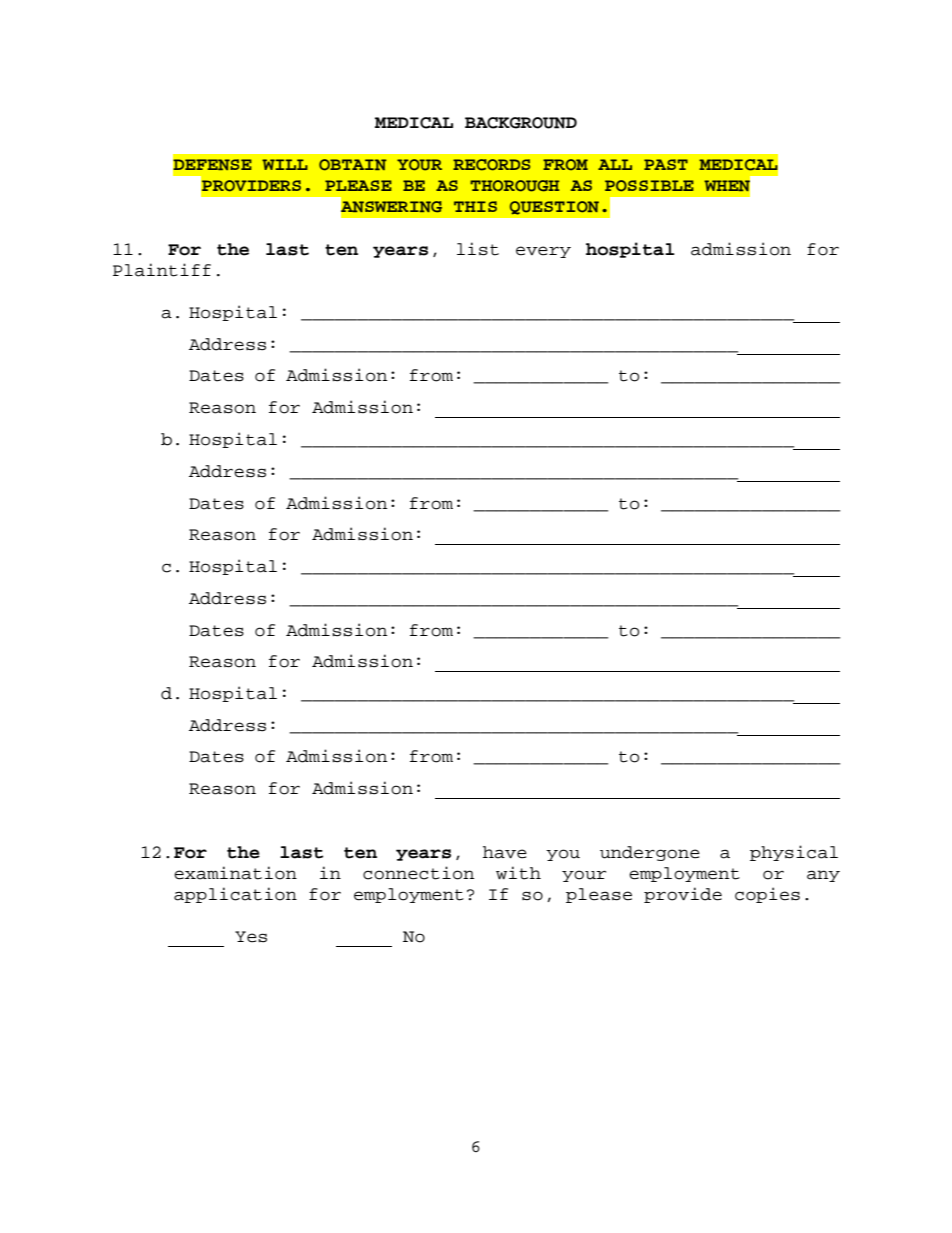 Image resolution: width=952 pixels, height=1233 pixels. Describe the element at coordinates (518, 873) in the screenshot. I see `with` at that location.
